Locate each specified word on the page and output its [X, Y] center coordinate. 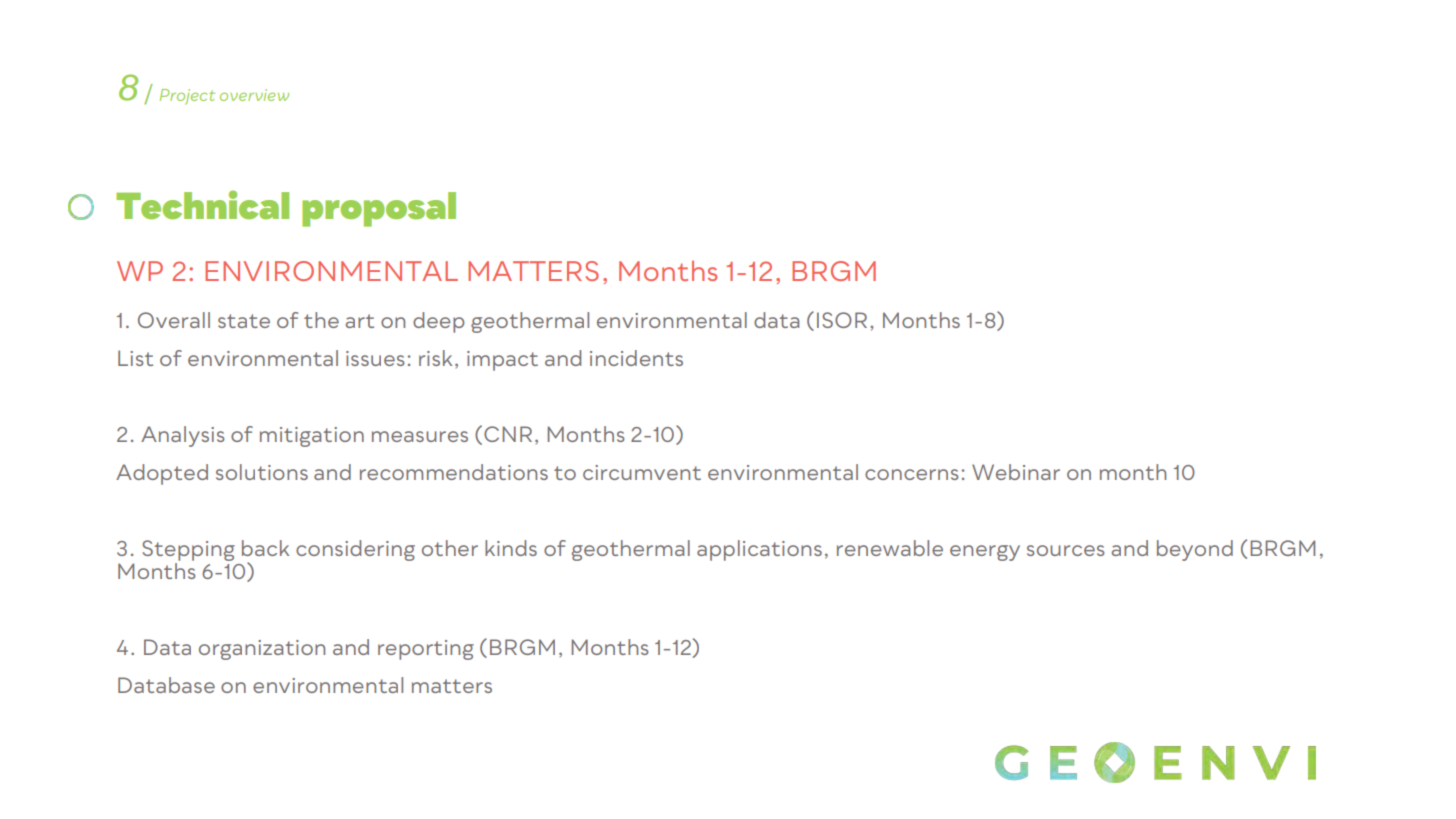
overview [254, 95]
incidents [636, 358]
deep [438, 322]
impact [502, 361]
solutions [262, 472]
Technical [202, 204]
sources [1066, 550]
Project [187, 97]
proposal [379, 209]
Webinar [1016, 472]
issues [375, 358]
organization [262, 650]
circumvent [642, 472]
